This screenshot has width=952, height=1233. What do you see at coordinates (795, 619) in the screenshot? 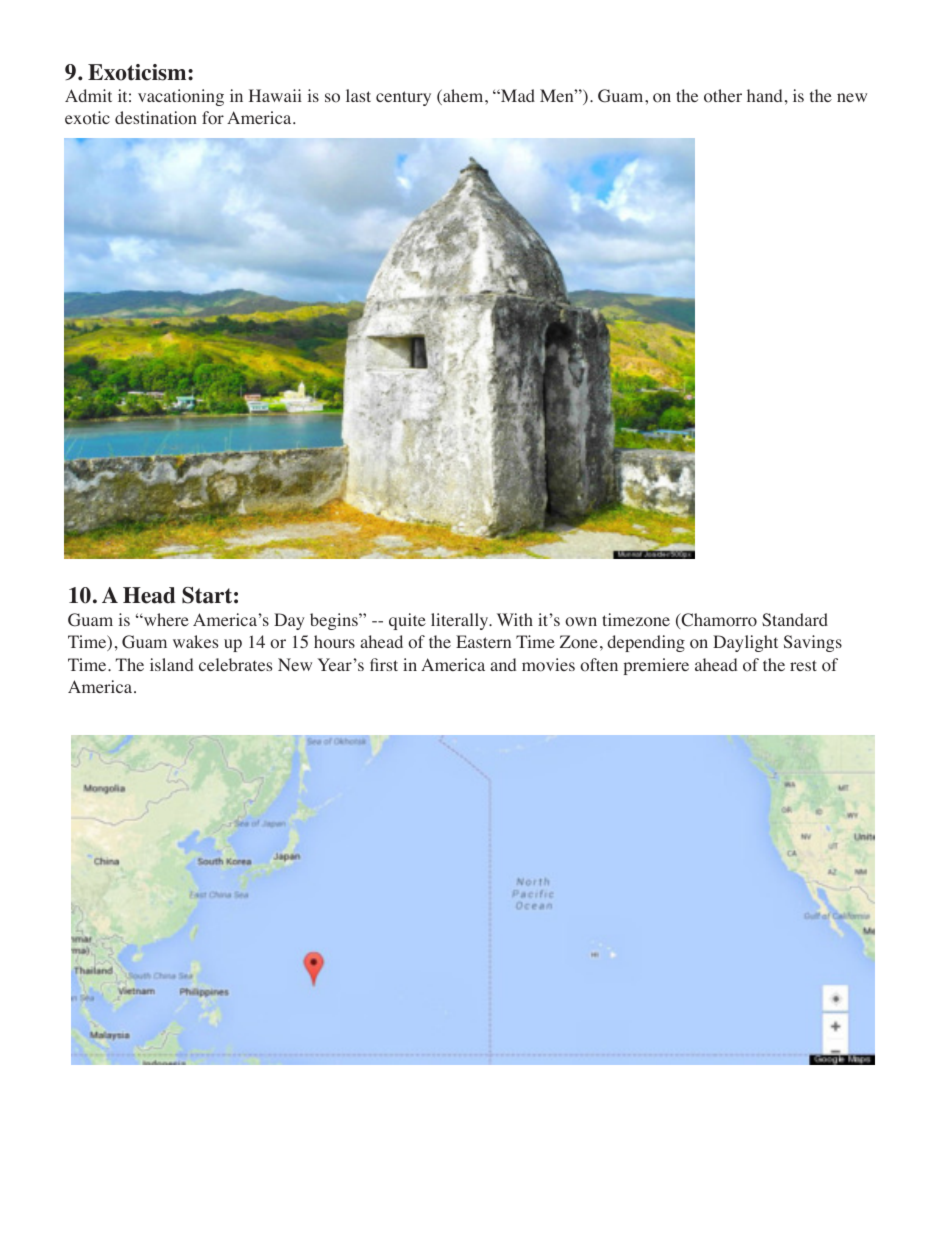
I see `Standard` at bounding box center [795, 619].
